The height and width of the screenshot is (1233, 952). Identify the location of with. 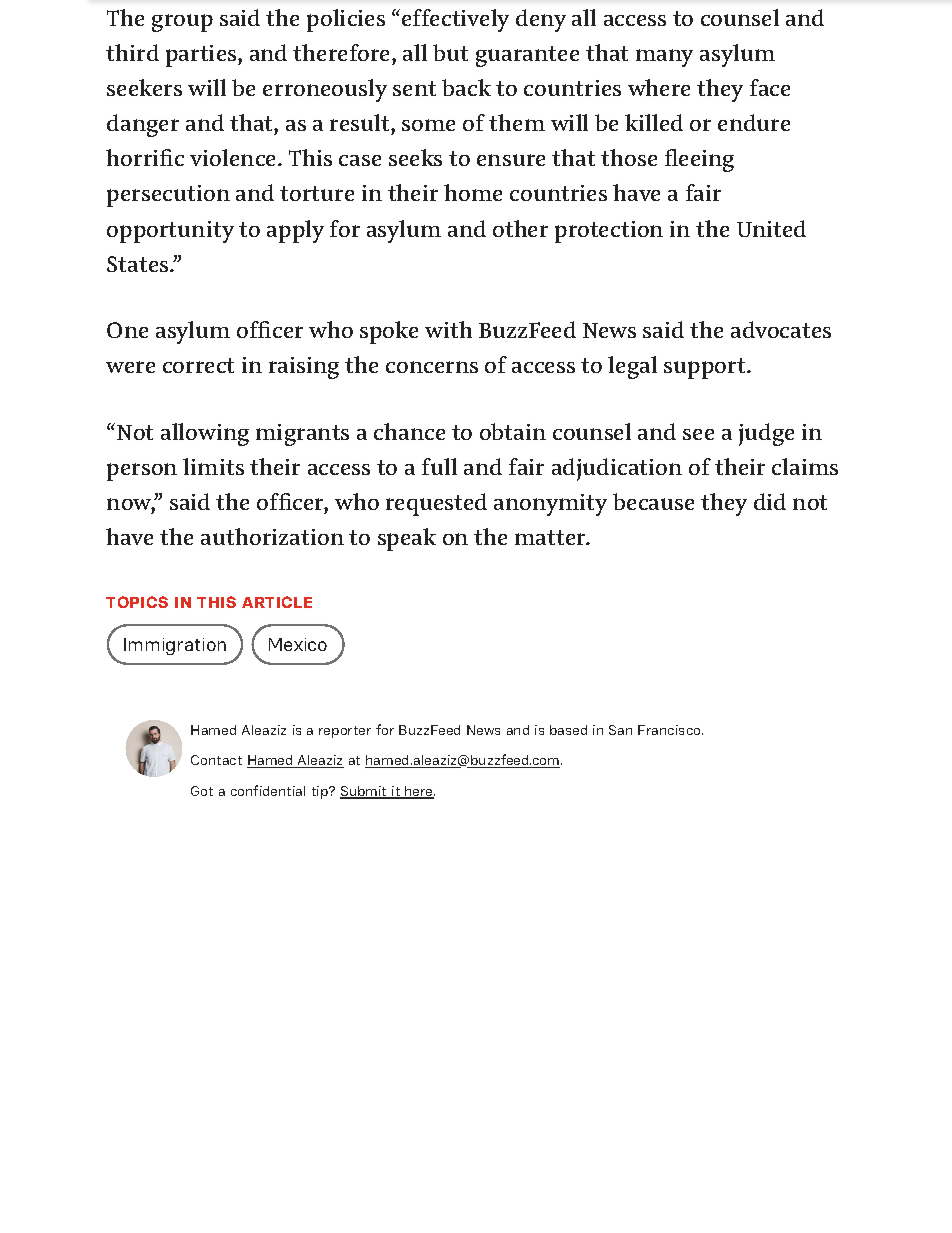
(448, 329).
